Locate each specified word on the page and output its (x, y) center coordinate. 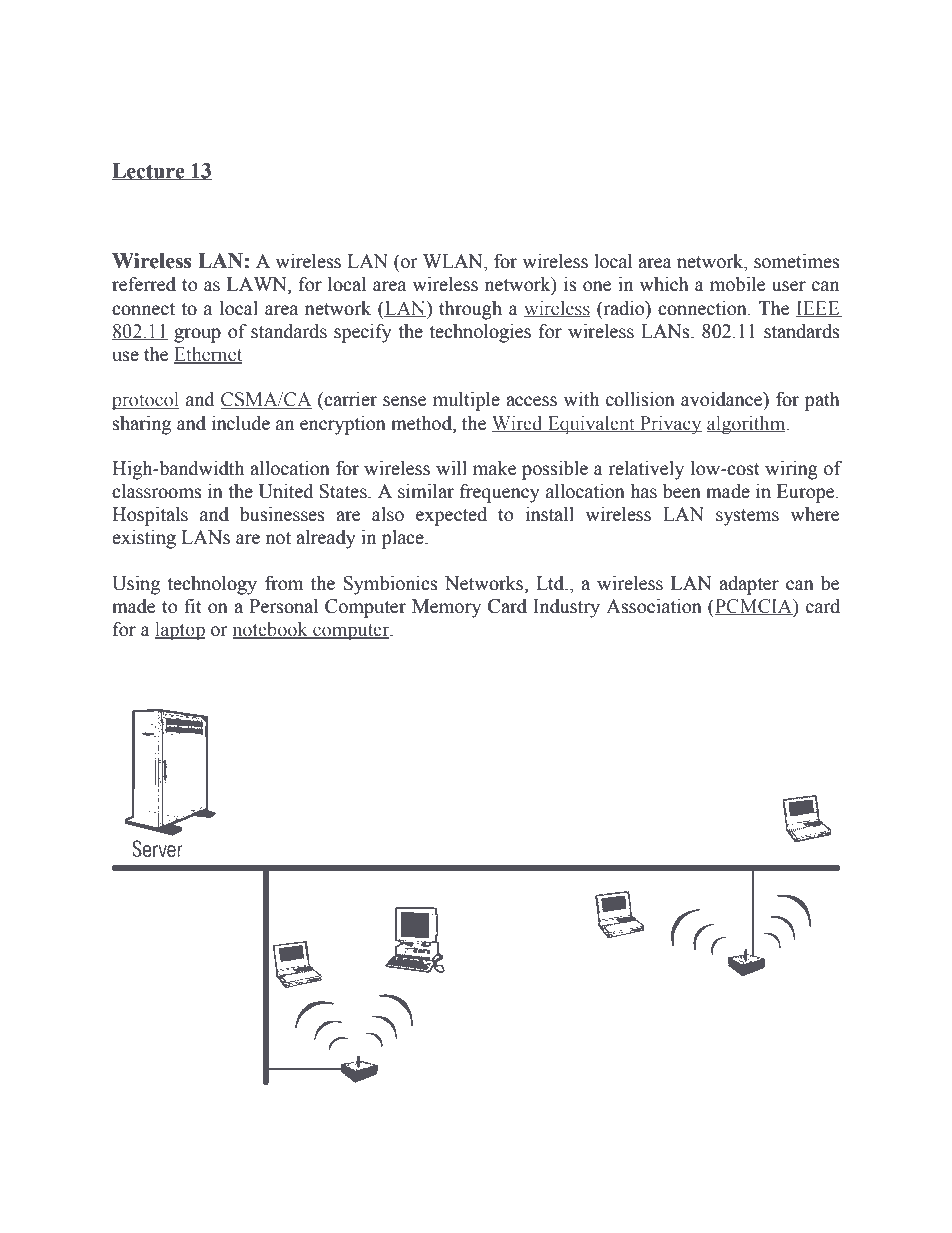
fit (193, 606)
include (241, 423)
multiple (466, 401)
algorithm (747, 425)
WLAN (454, 261)
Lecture (149, 171)
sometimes (797, 261)
